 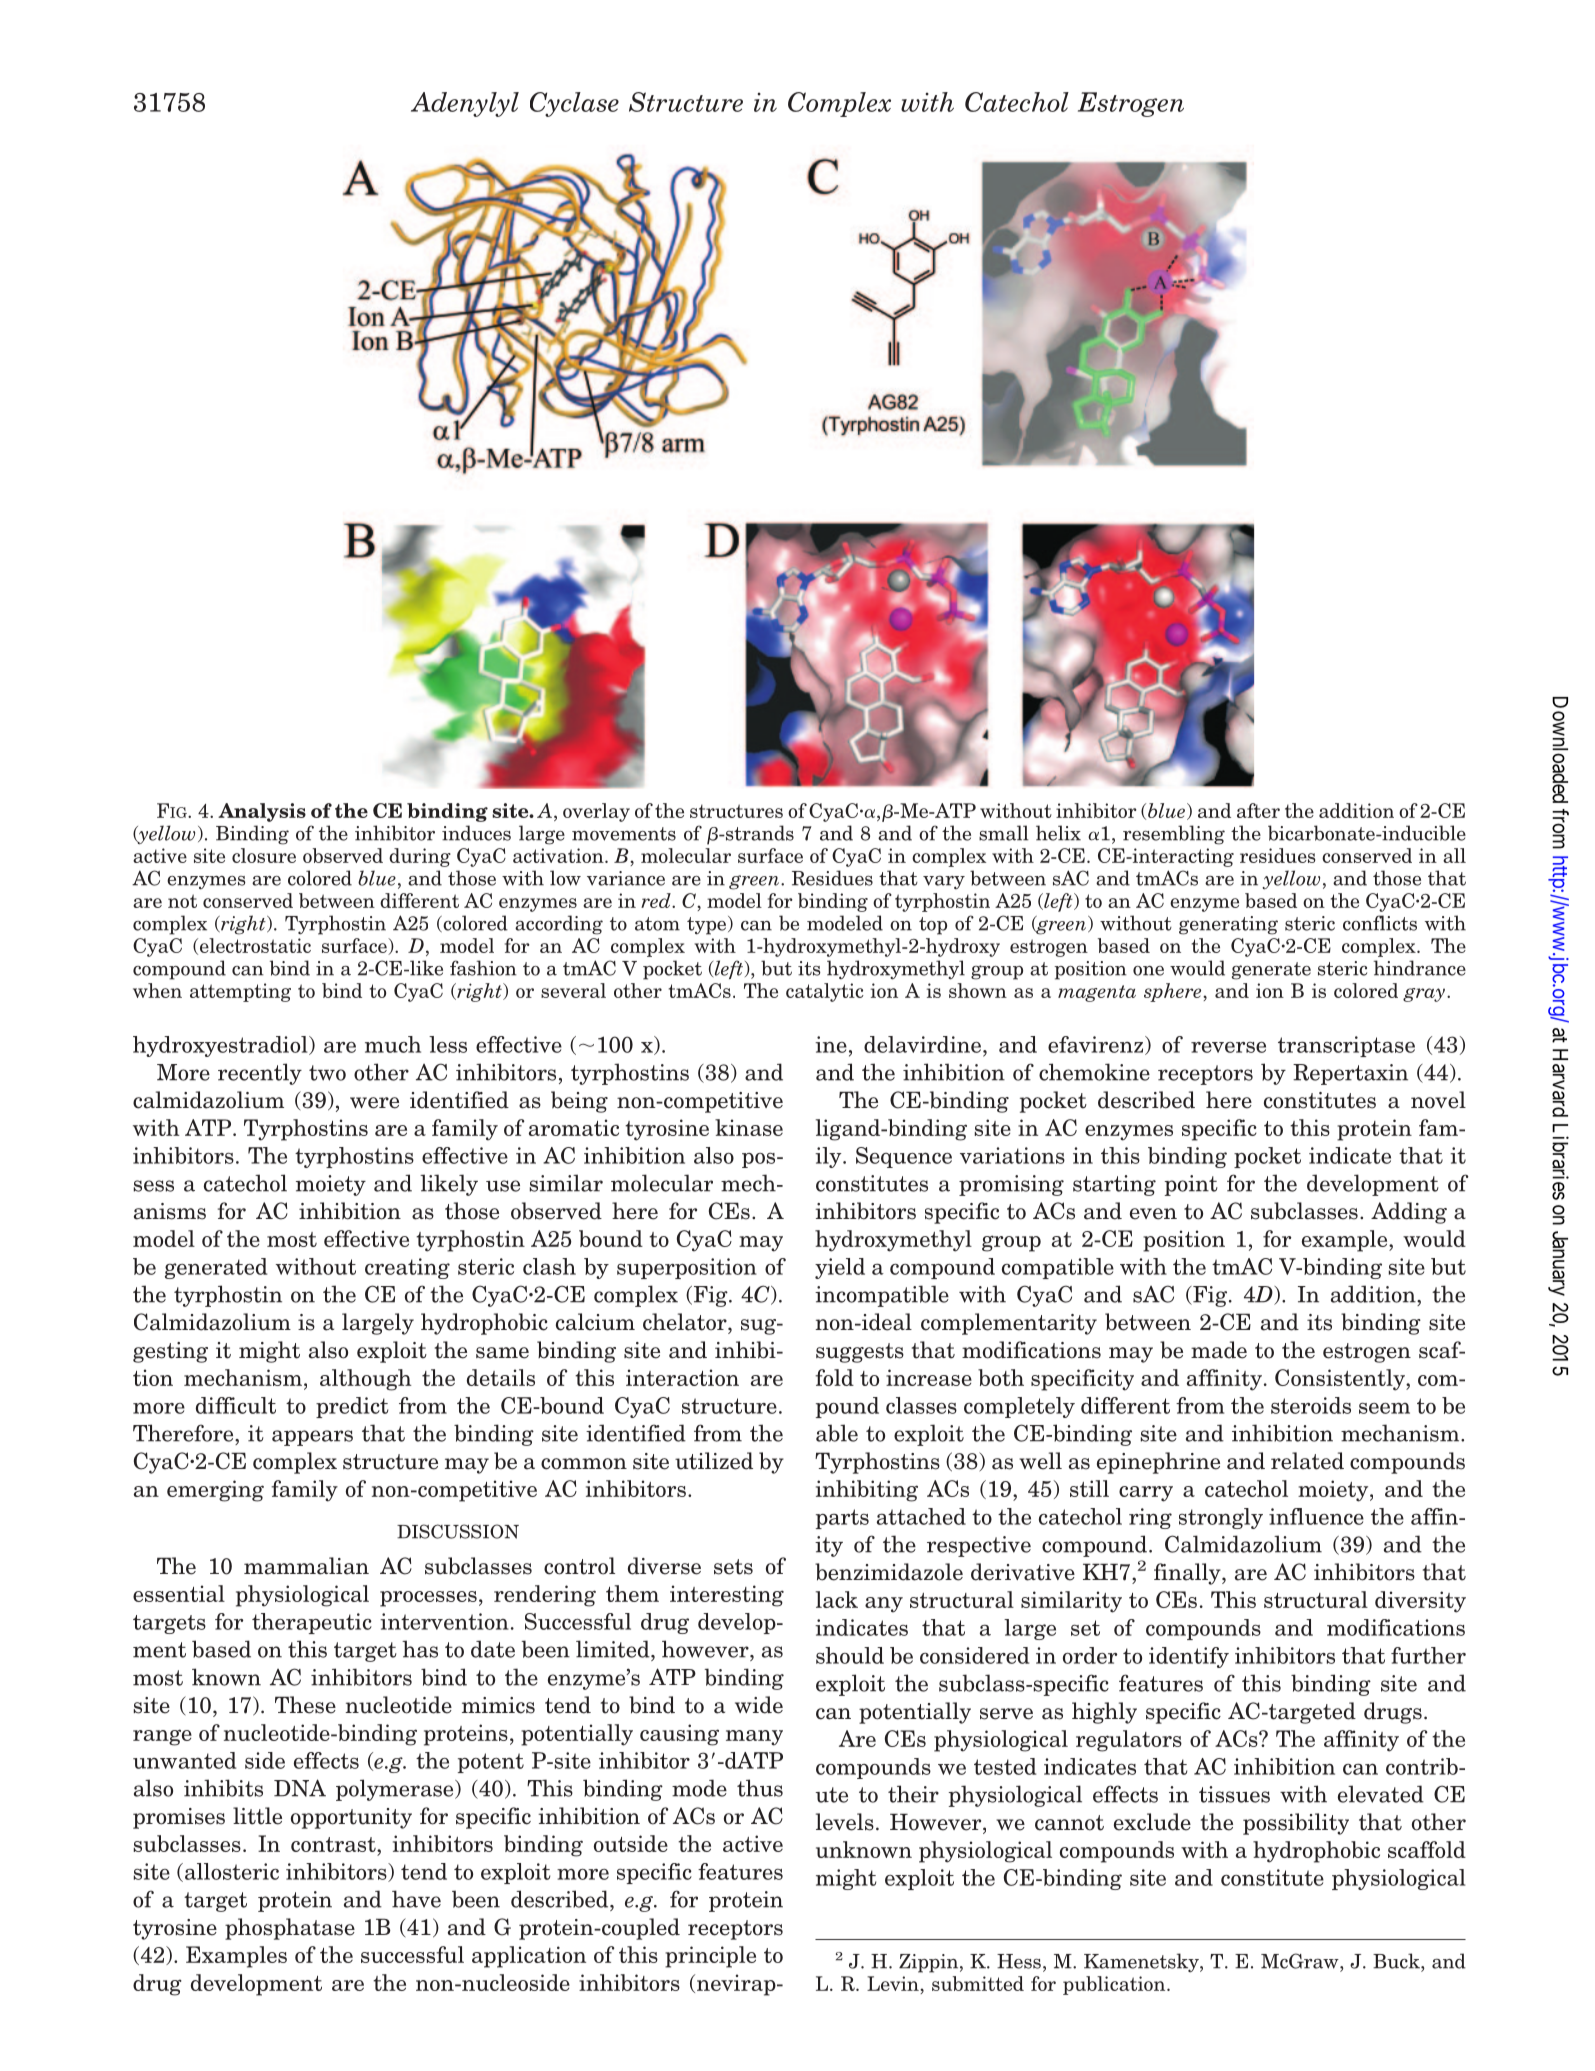 I want to click on made, so click(x=1219, y=1350).
